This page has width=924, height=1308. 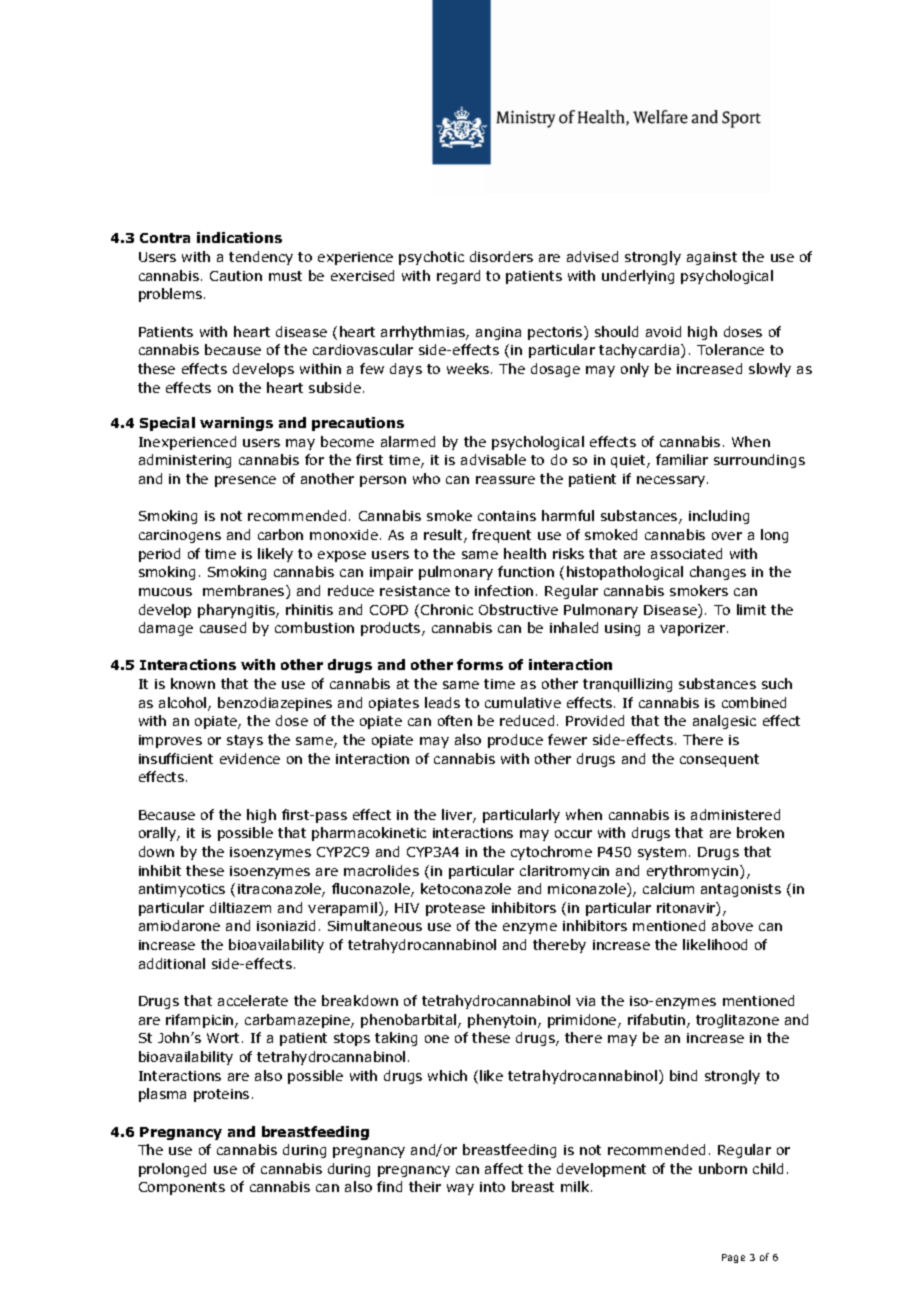 What do you see at coordinates (245, 741) in the page?
I see `stays` at bounding box center [245, 741].
